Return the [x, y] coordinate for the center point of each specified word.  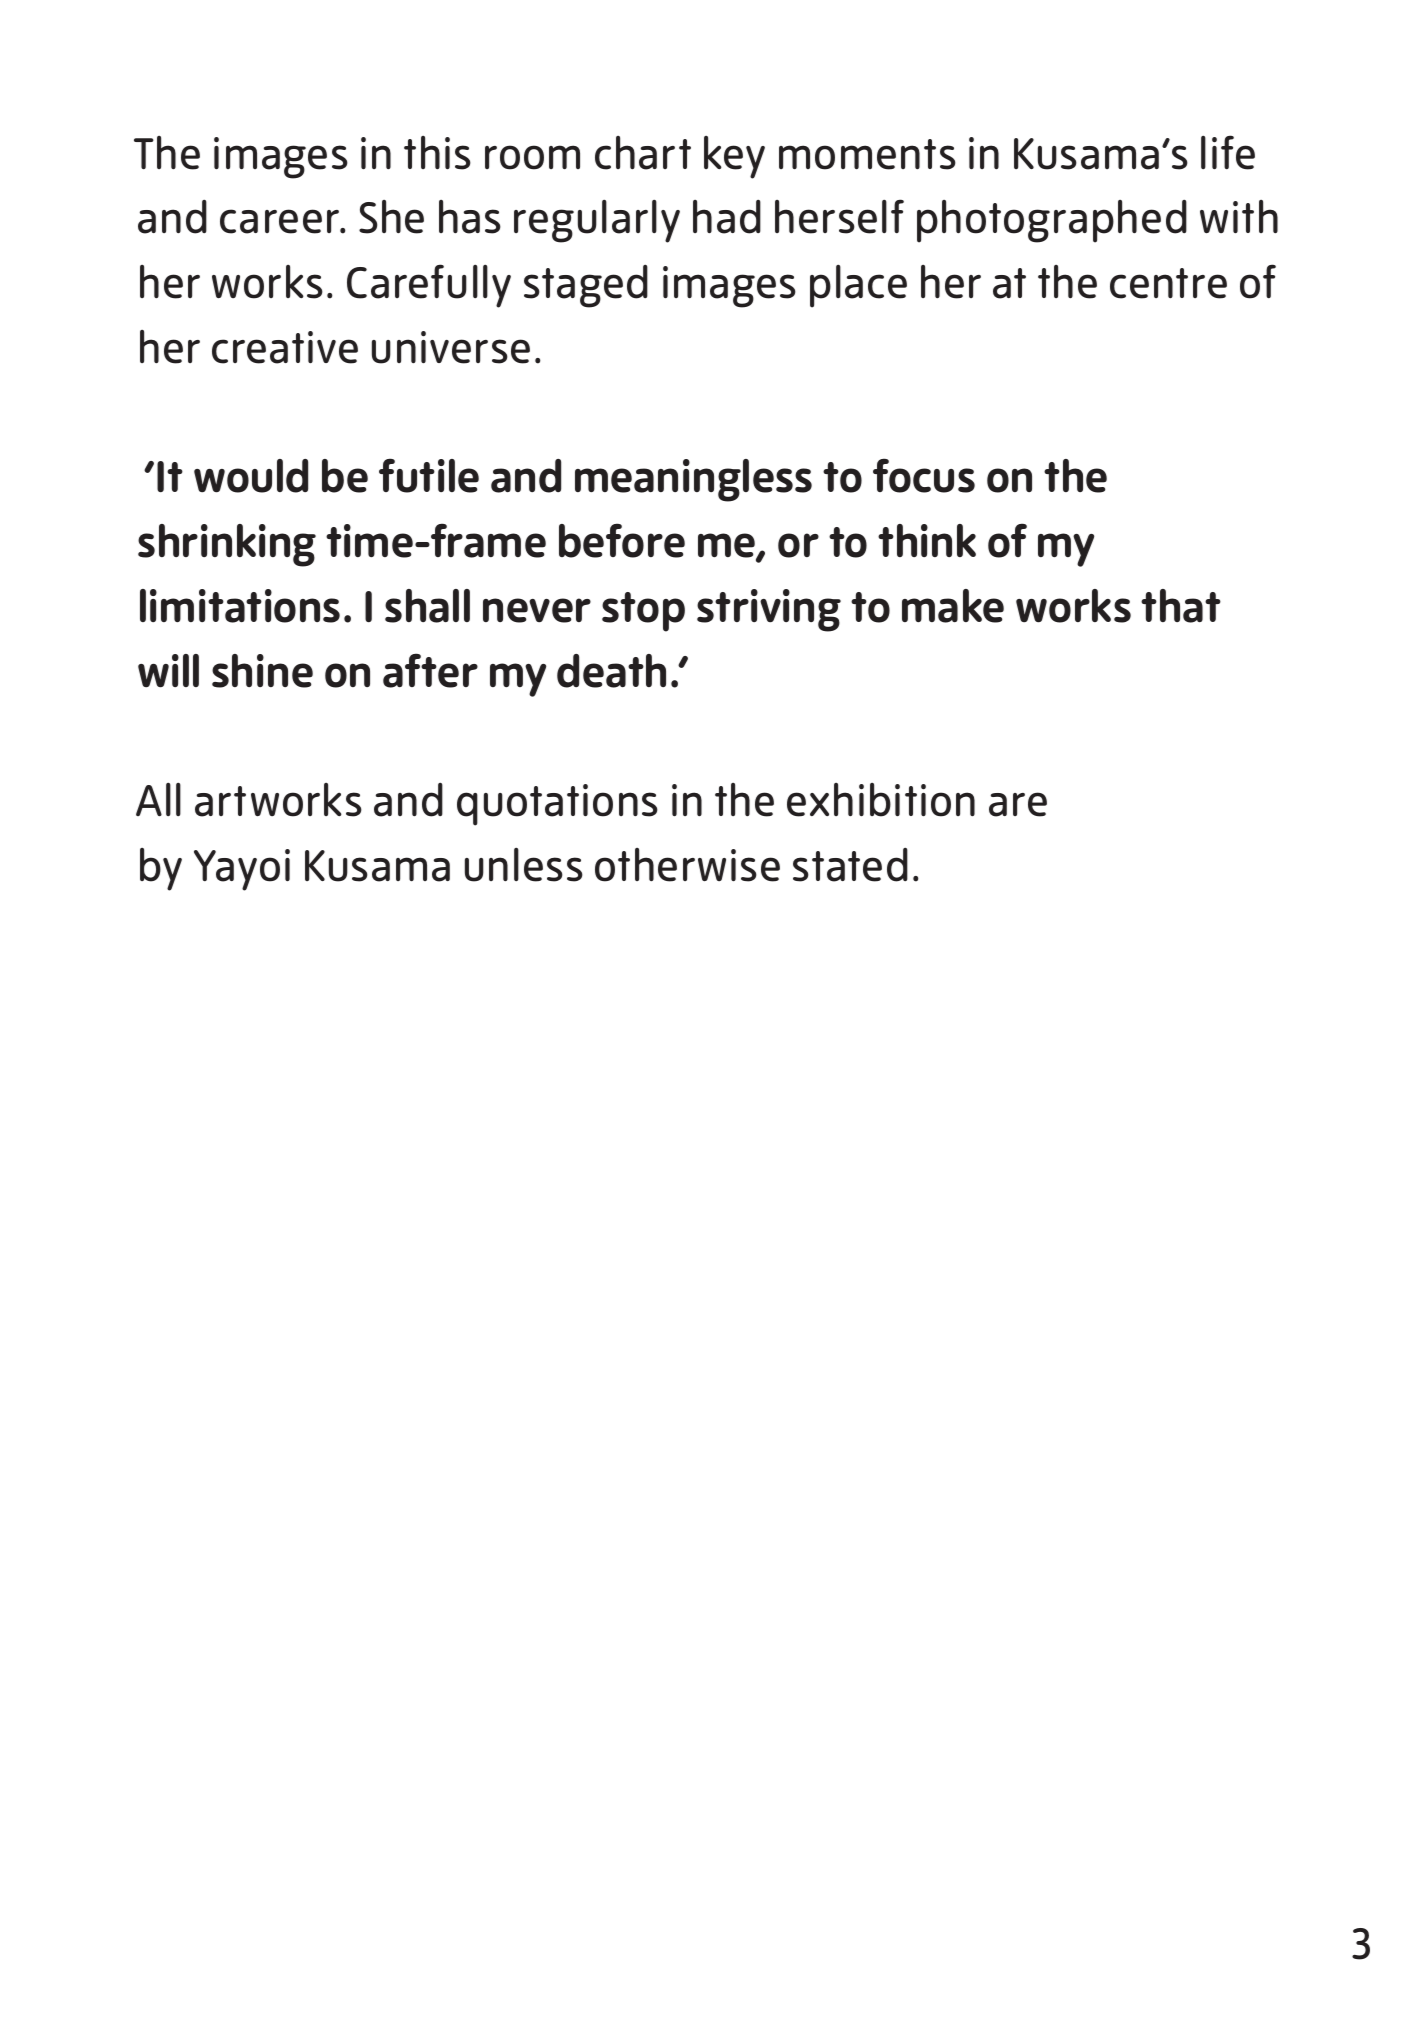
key [734, 157]
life [1228, 152]
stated [850, 865]
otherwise [687, 865]
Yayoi [242, 870]
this [437, 153]
